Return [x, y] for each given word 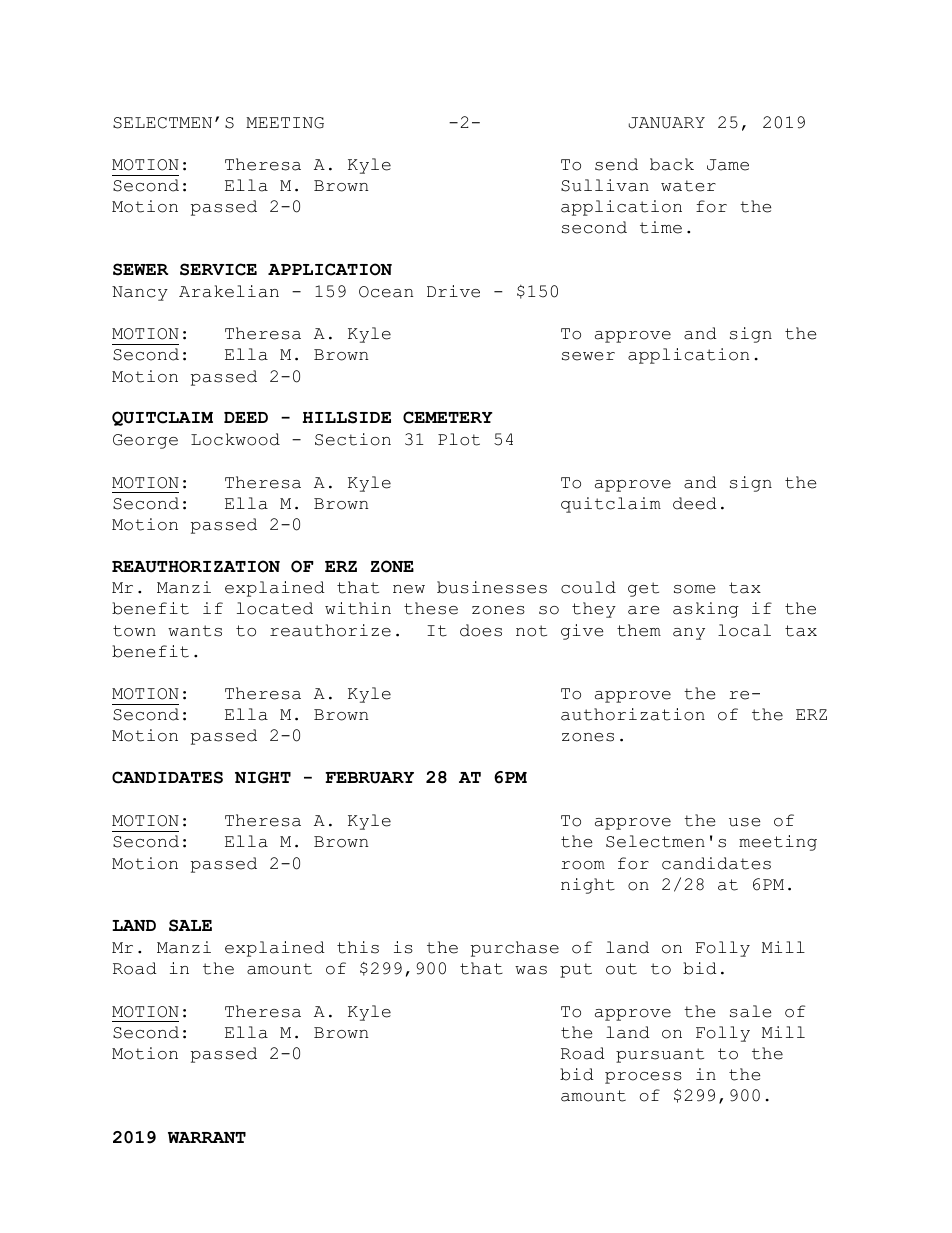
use [744, 822]
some [694, 589]
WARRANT [207, 1137]
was [531, 970]
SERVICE [218, 269]
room [583, 865]
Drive [453, 291]
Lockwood [235, 439]
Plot [459, 439]
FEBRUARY [369, 778]
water [688, 186]
